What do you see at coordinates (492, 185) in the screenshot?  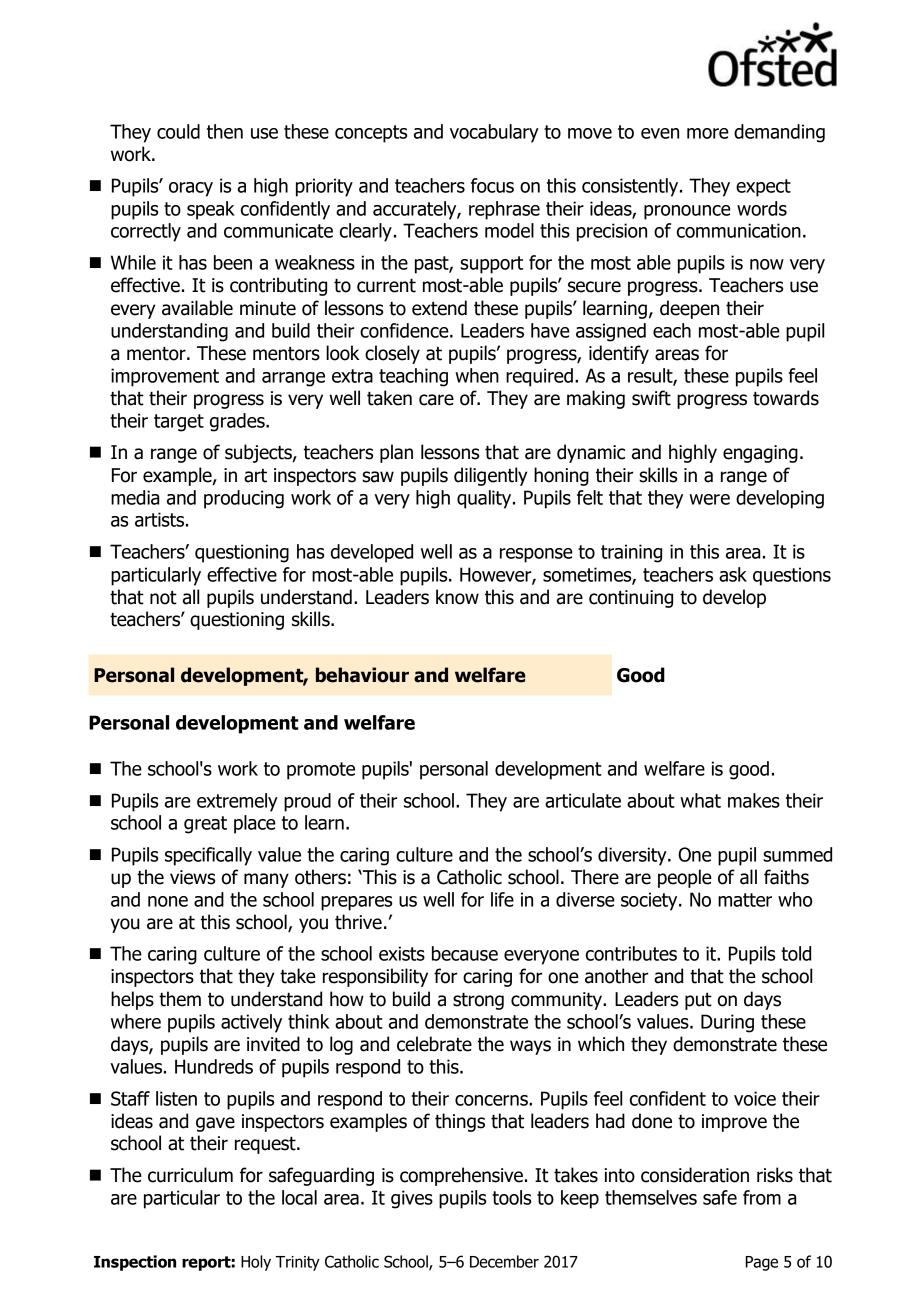 I see `focus` at bounding box center [492, 185].
